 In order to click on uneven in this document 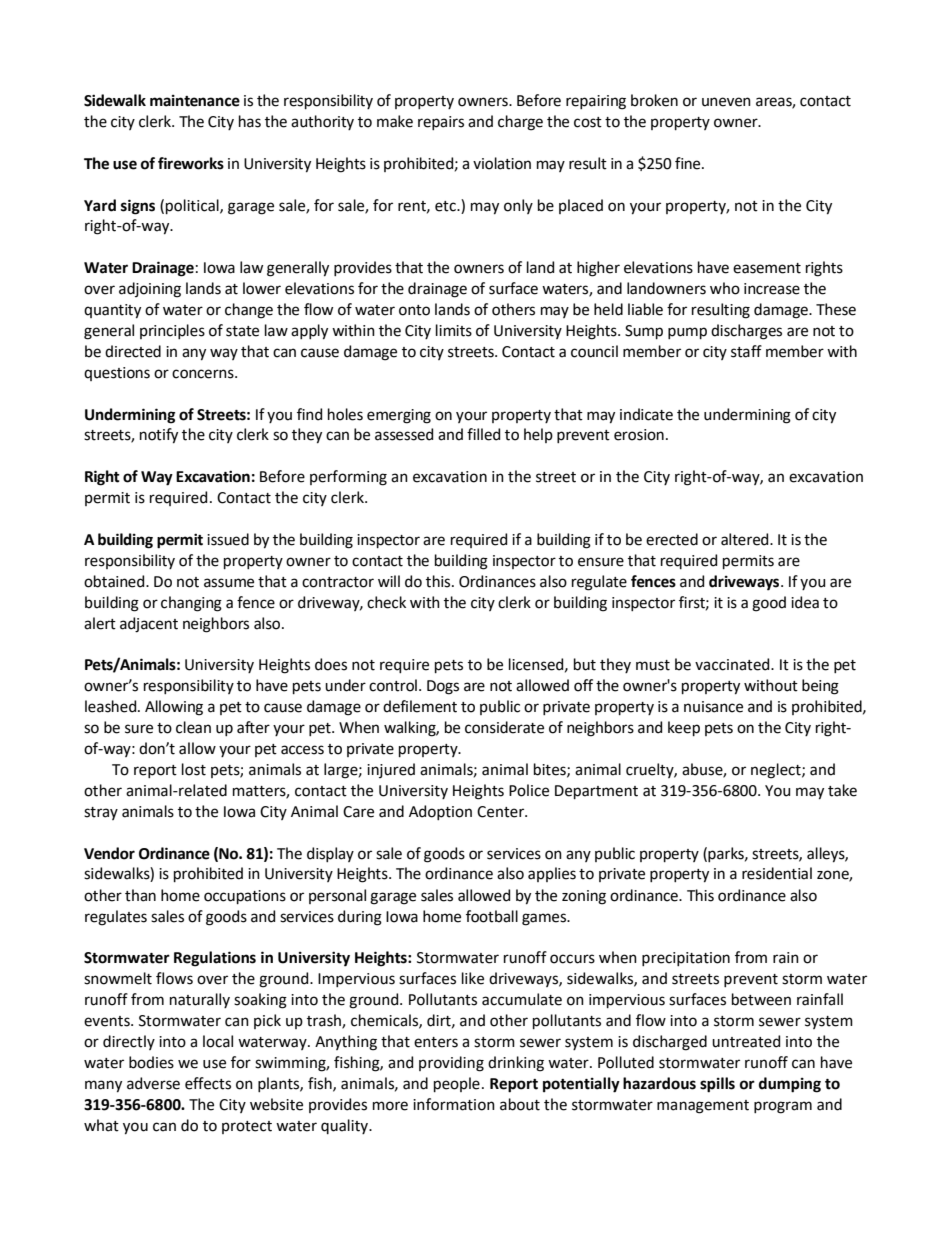, I will do `click(726, 102)`.
